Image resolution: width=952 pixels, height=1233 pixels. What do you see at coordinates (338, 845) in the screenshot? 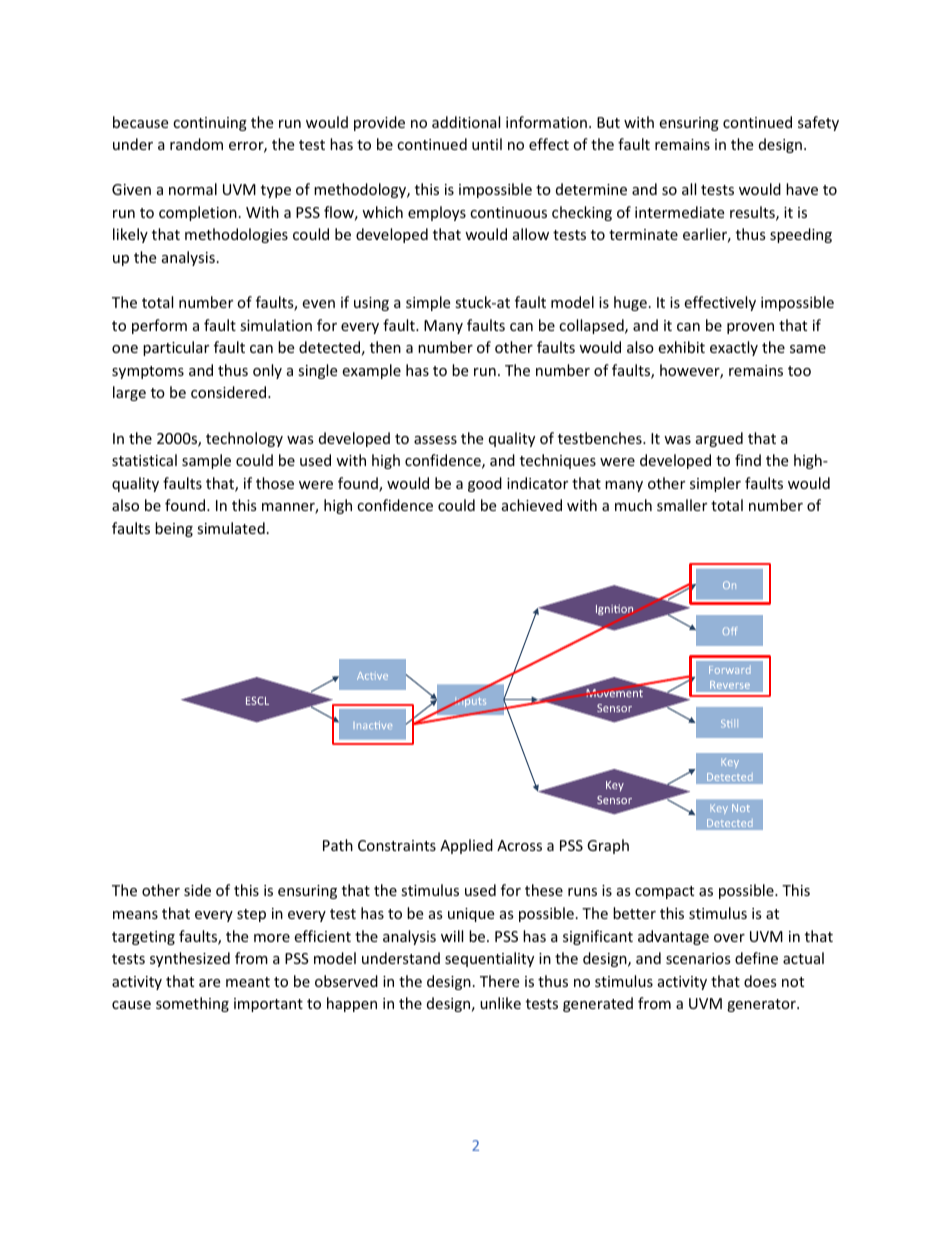
I see `Path` at bounding box center [338, 845].
